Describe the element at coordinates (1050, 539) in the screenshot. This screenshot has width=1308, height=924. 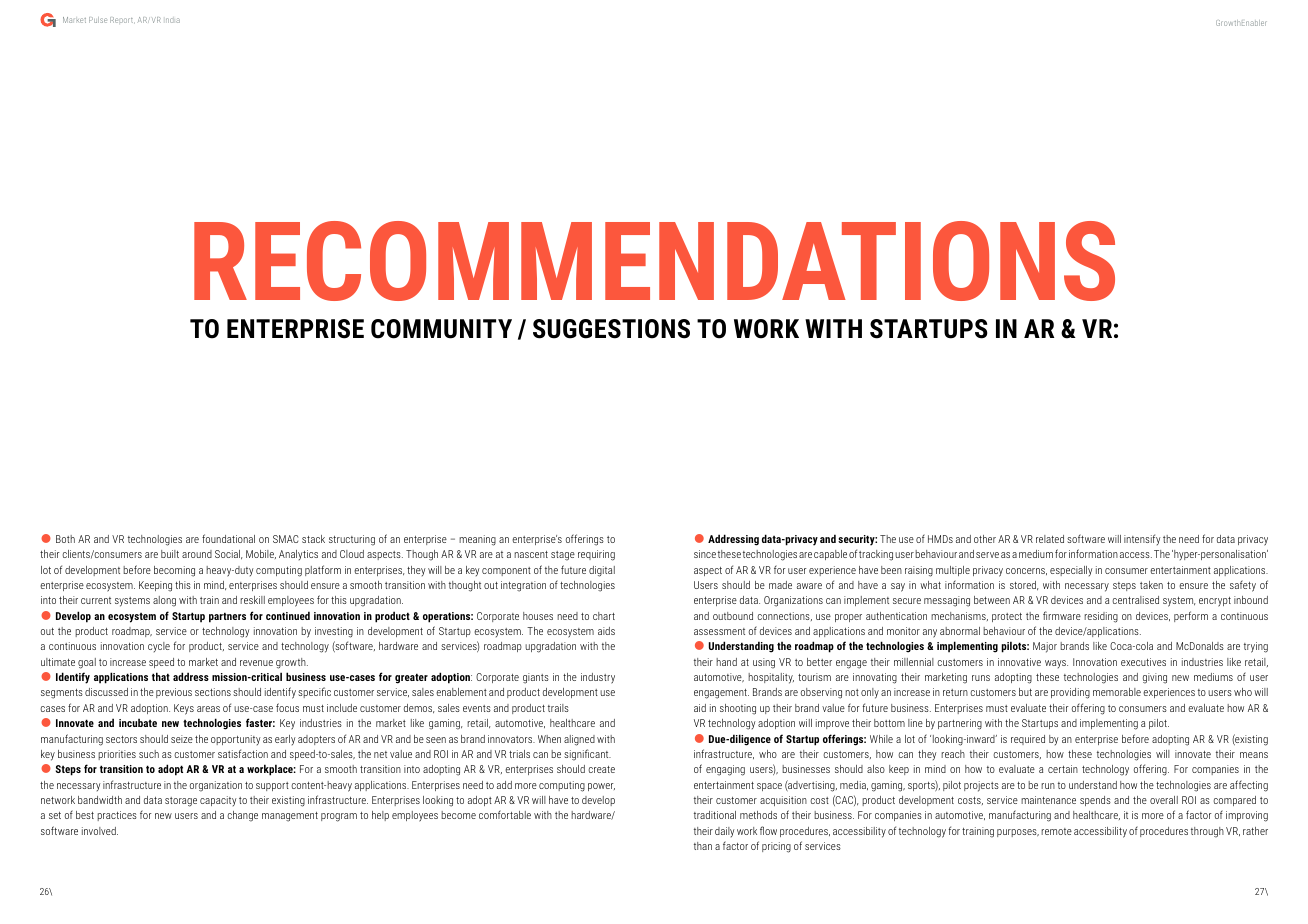
I see `related` at that location.
